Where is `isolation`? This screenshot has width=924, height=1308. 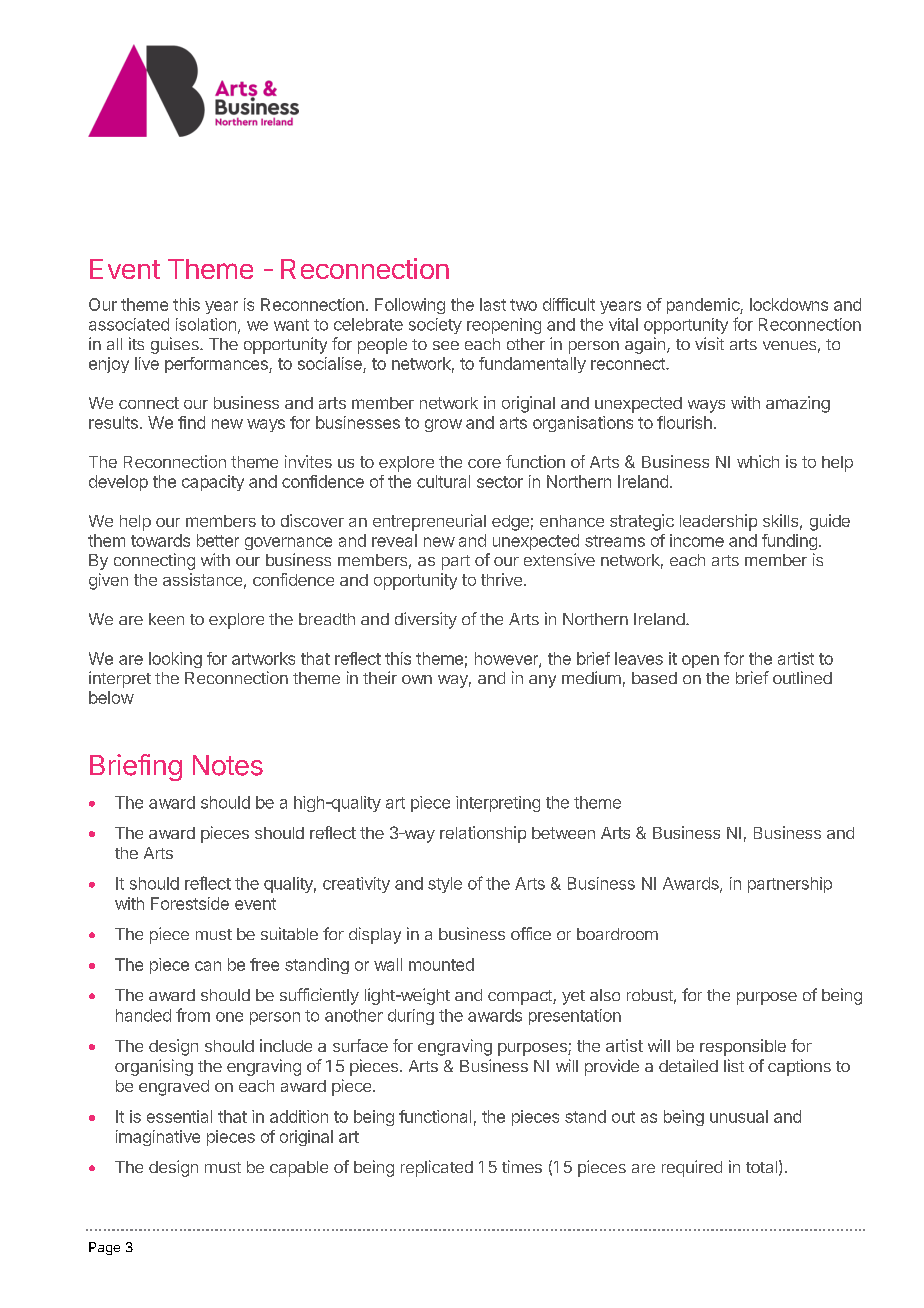
isolation is located at coordinates (206, 324).
